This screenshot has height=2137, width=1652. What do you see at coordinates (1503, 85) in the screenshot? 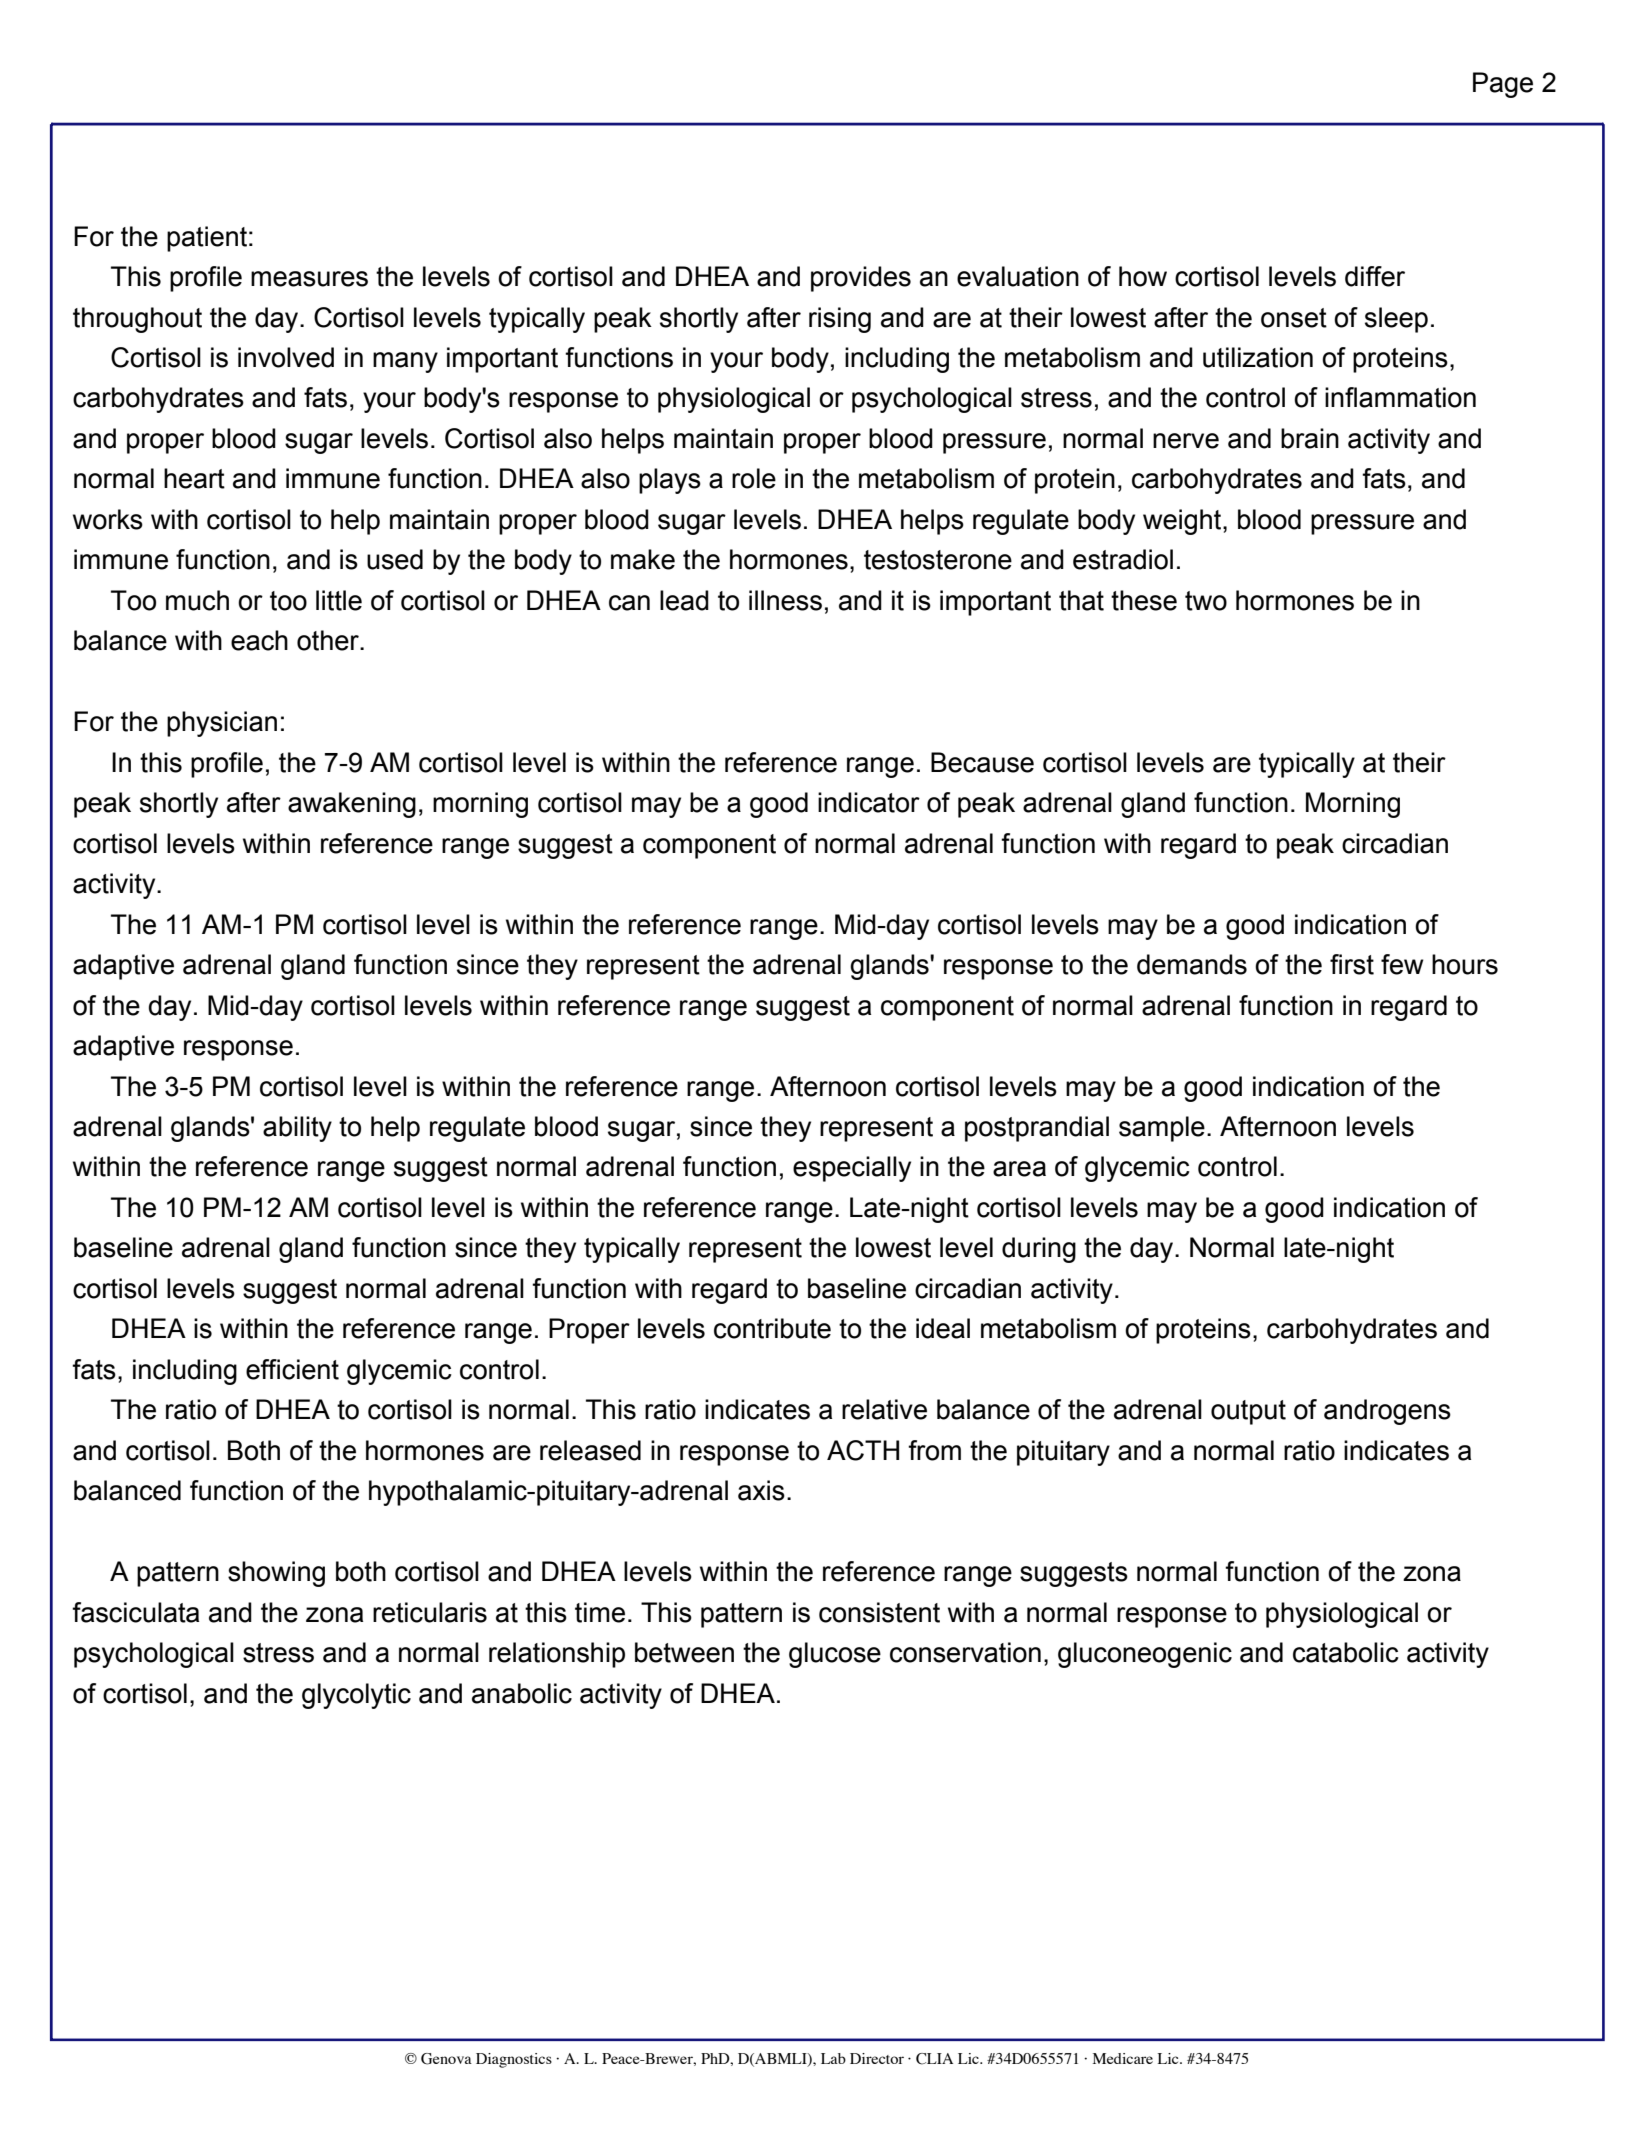
I see `Page` at bounding box center [1503, 85].
